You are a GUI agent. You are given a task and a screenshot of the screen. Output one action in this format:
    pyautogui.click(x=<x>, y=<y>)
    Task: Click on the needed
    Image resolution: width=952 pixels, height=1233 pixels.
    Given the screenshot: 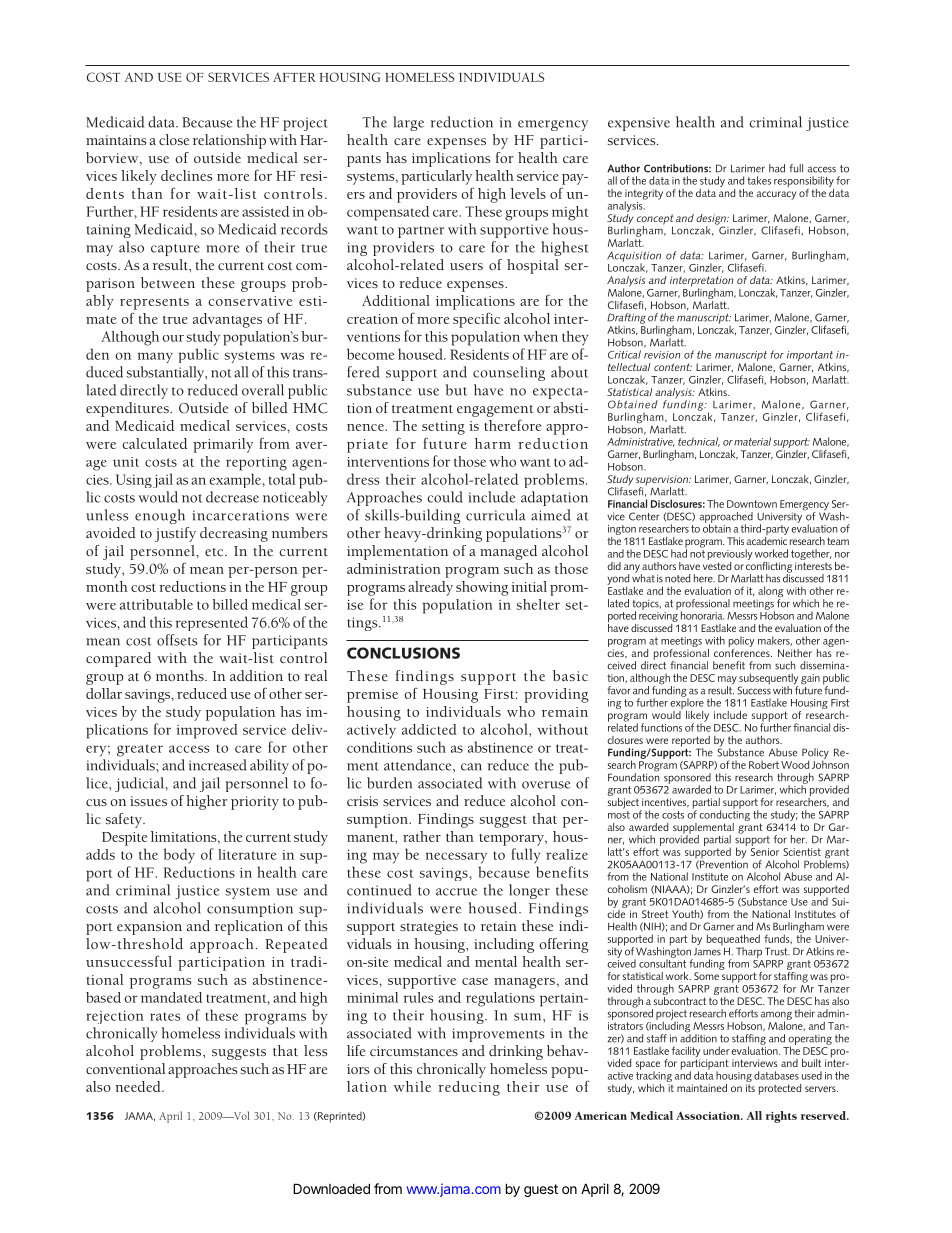 What is the action you would take?
    pyautogui.click(x=139, y=1086)
